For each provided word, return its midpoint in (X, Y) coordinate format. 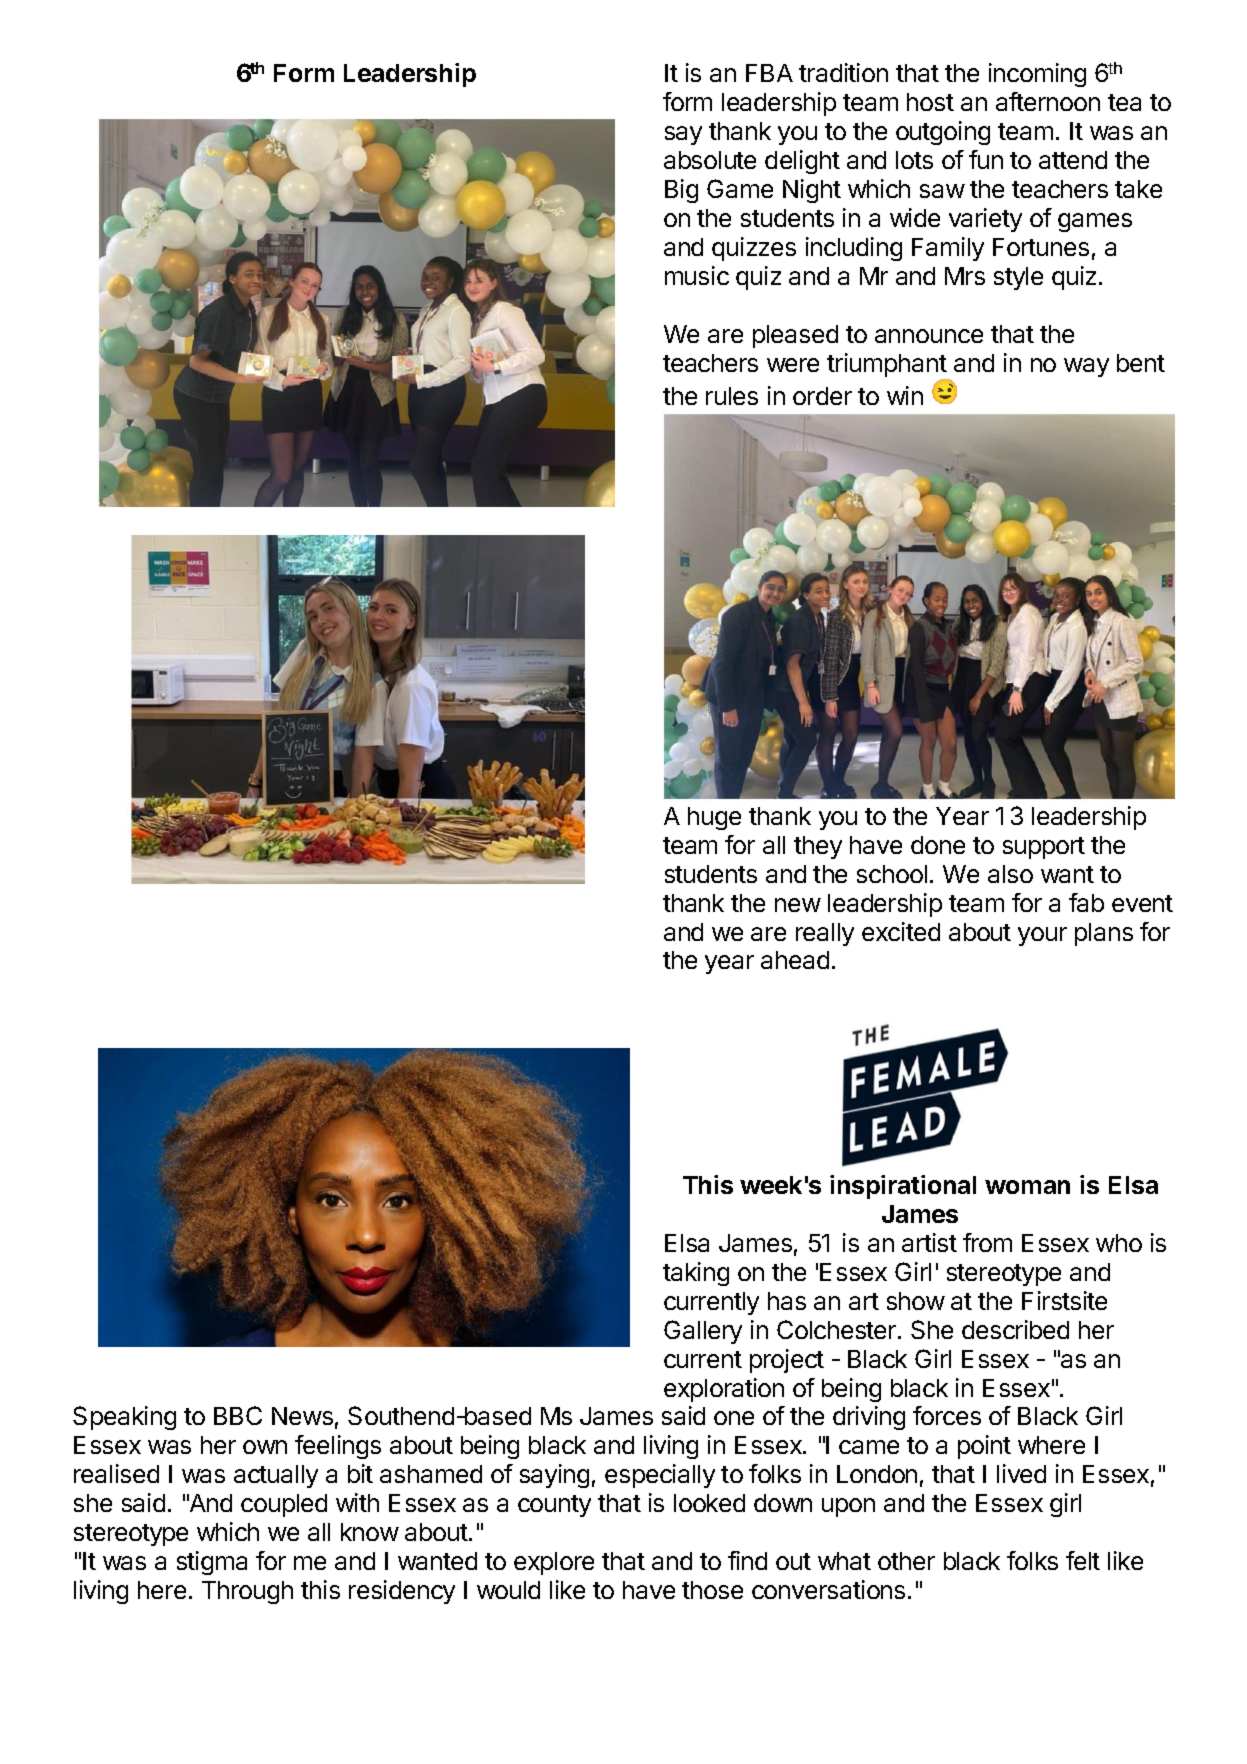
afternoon (1048, 101)
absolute (710, 160)
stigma (212, 1563)
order (822, 396)
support (1044, 848)
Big (681, 191)
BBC (238, 1415)
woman (1027, 1187)
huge (714, 818)
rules (732, 396)
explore (554, 1563)
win (905, 395)
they (818, 847)
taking (696, 1274)
